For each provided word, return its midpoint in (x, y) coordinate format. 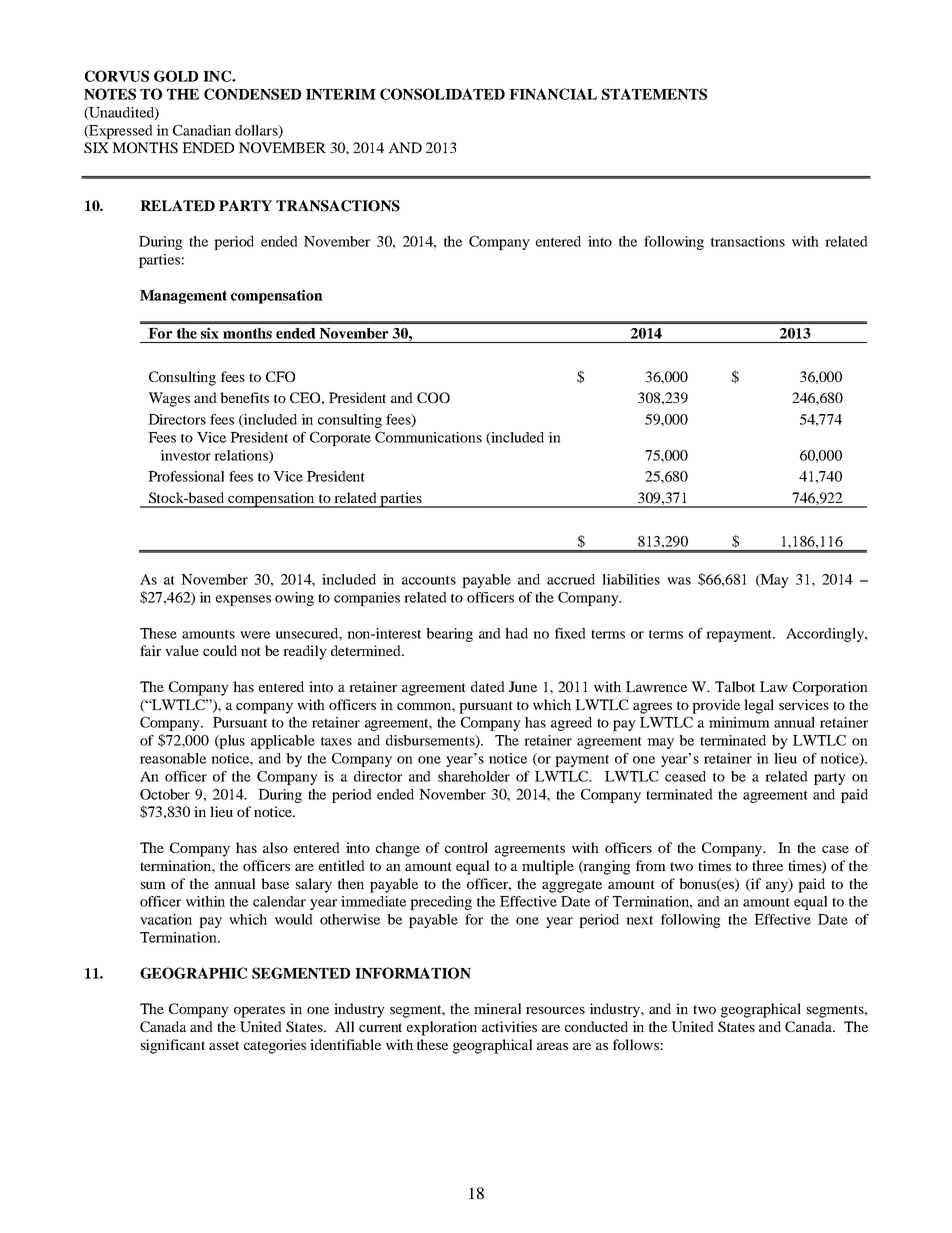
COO (433, 397)
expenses (243, 600)
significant (173, 1046)
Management (183, 297)
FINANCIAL (553, 94)
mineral (497, 1008)
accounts (429, 580)
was (679, 581)
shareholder (474, 776)
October (165, 794)
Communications (428, 437)
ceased (685, 776)
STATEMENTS (654, 94)
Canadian (202, 130)
